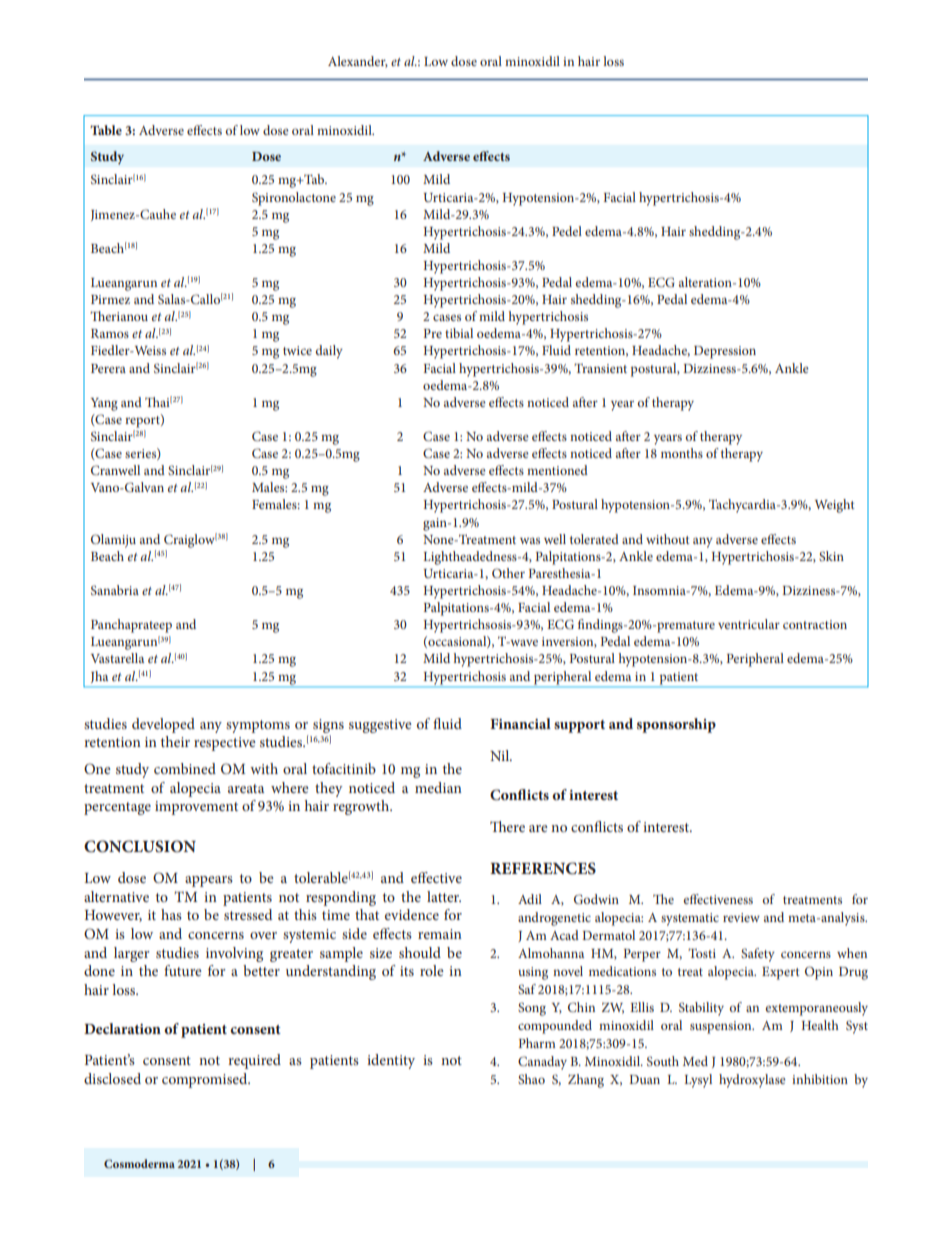  What do you see at coordinates (749, 624) in the image?
I see `ventricular` at bounding box center [749, 624].
